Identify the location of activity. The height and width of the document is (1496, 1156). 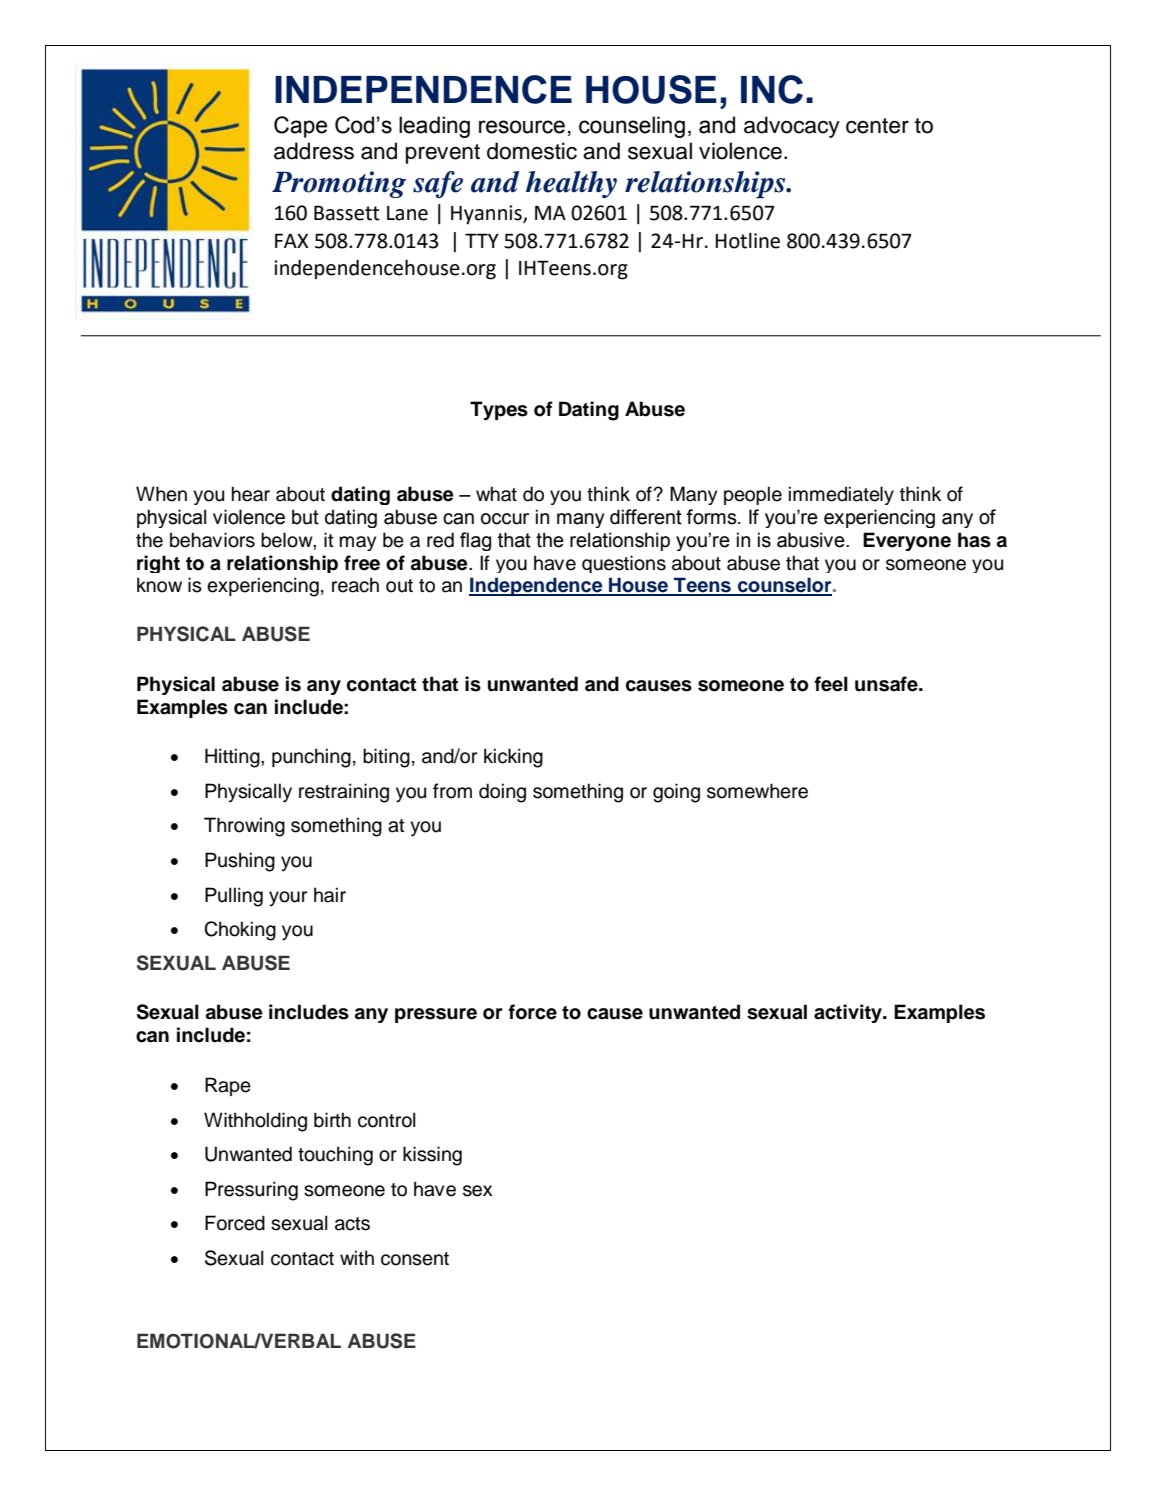
(849, 1013).
